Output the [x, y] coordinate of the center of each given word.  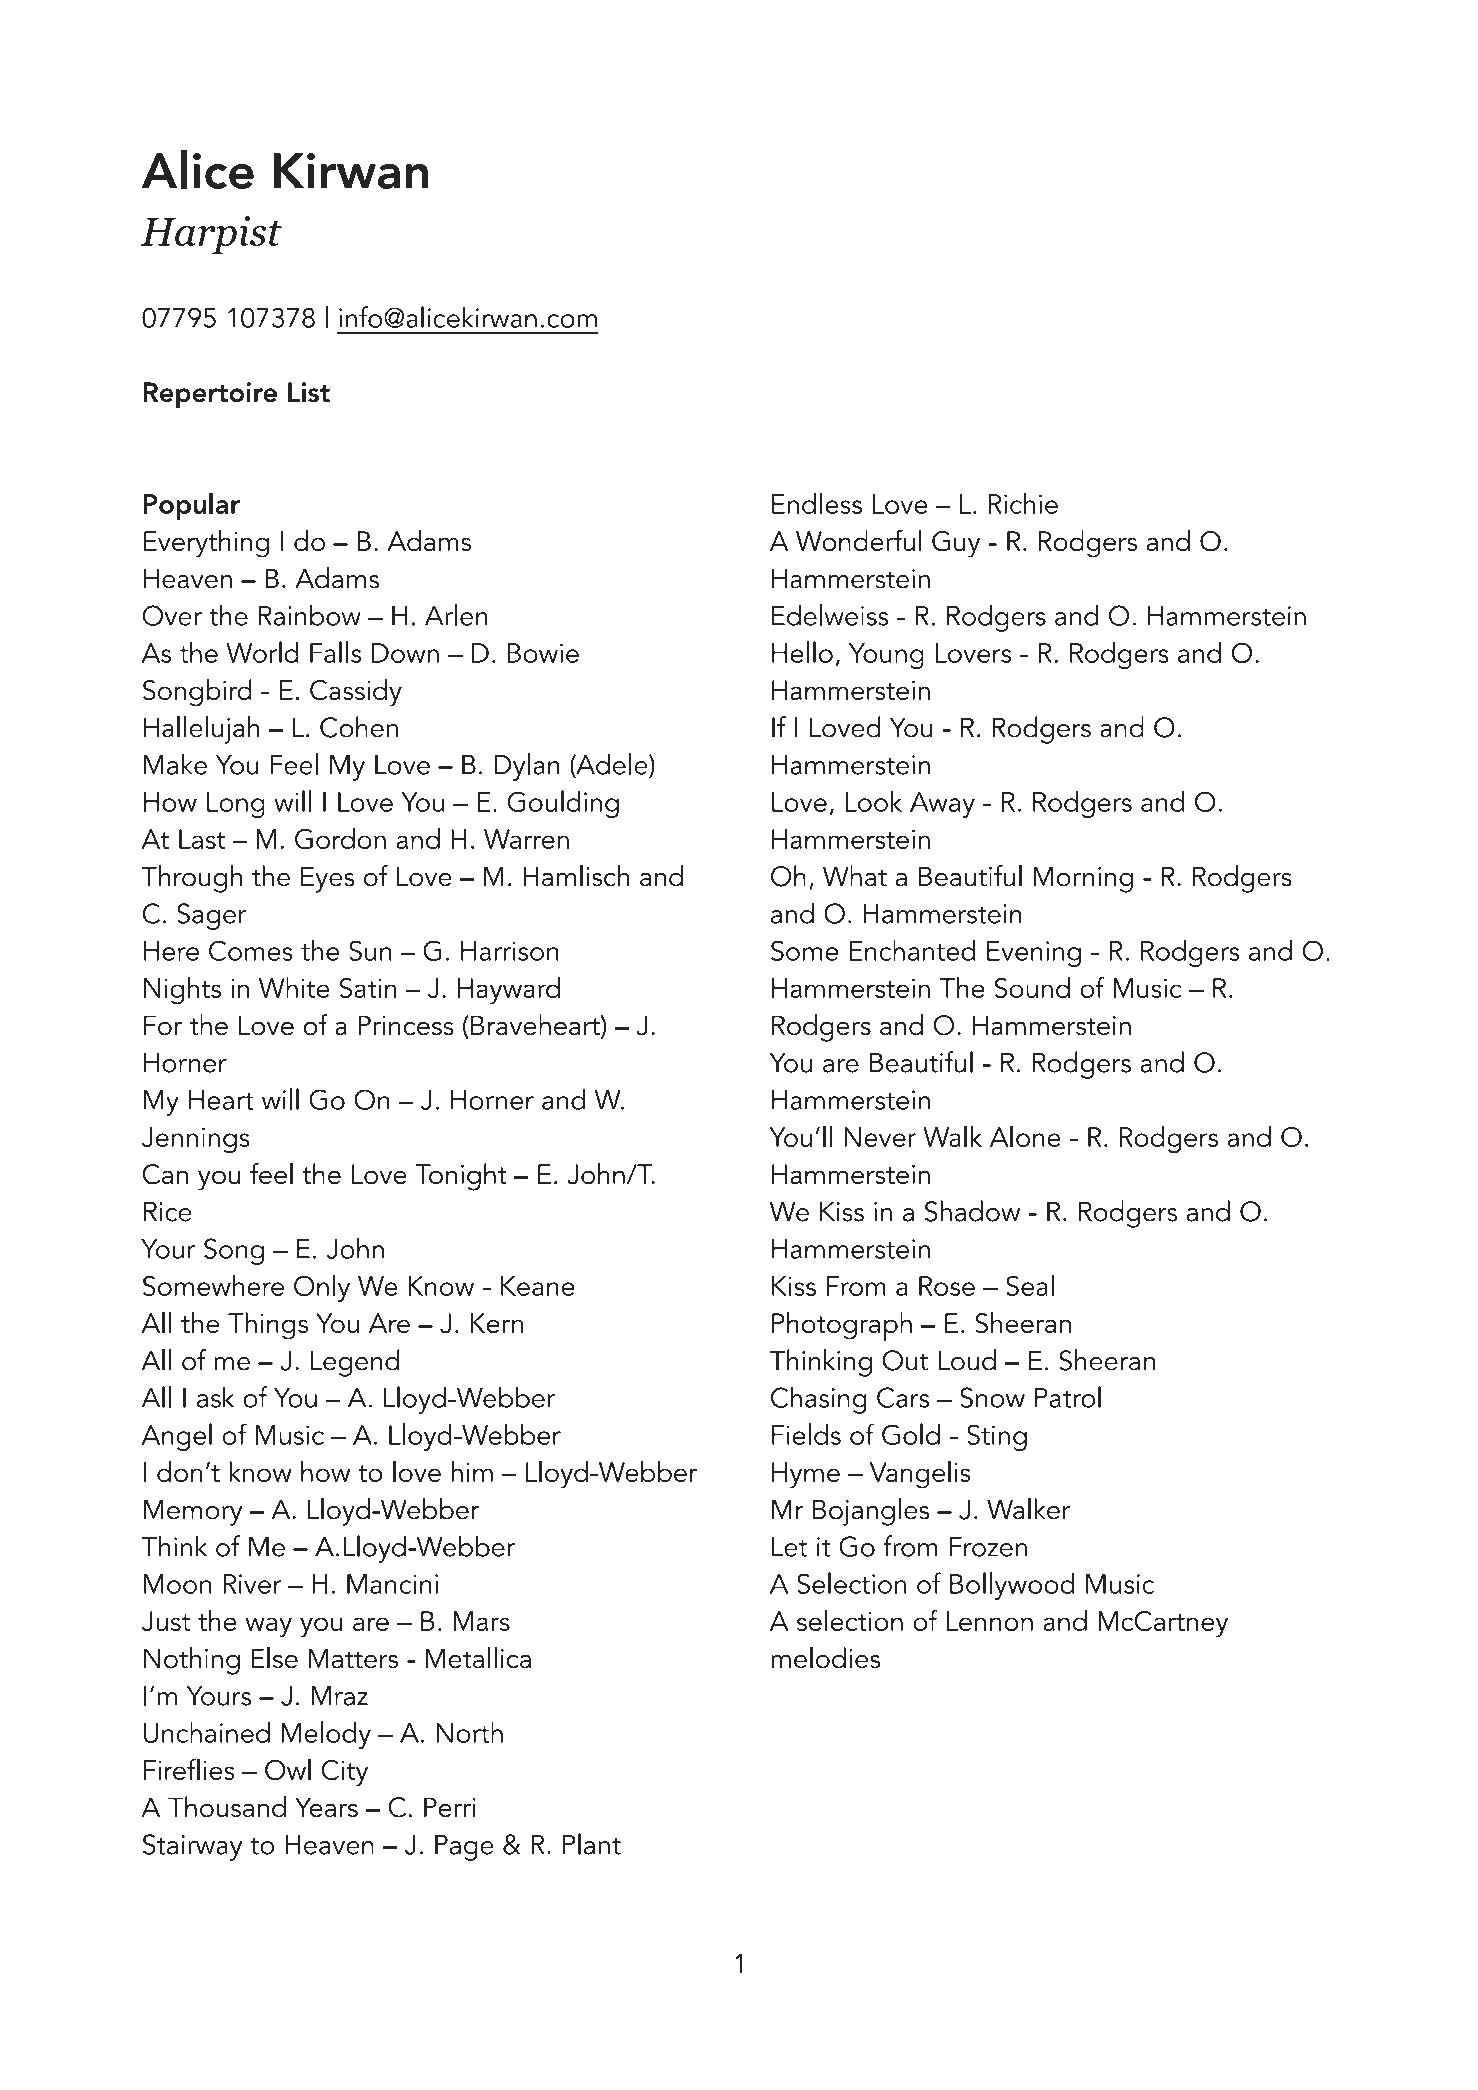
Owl [288, 1769]
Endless [817, 503]
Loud [967, 1360]
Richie [1023, 503]
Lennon [990, 1621]
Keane [538, 1286]
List [309, 392]
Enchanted [912, 950]
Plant [592, 1844]
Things [268, 1326]
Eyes [327, 879]
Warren [526, 839]
